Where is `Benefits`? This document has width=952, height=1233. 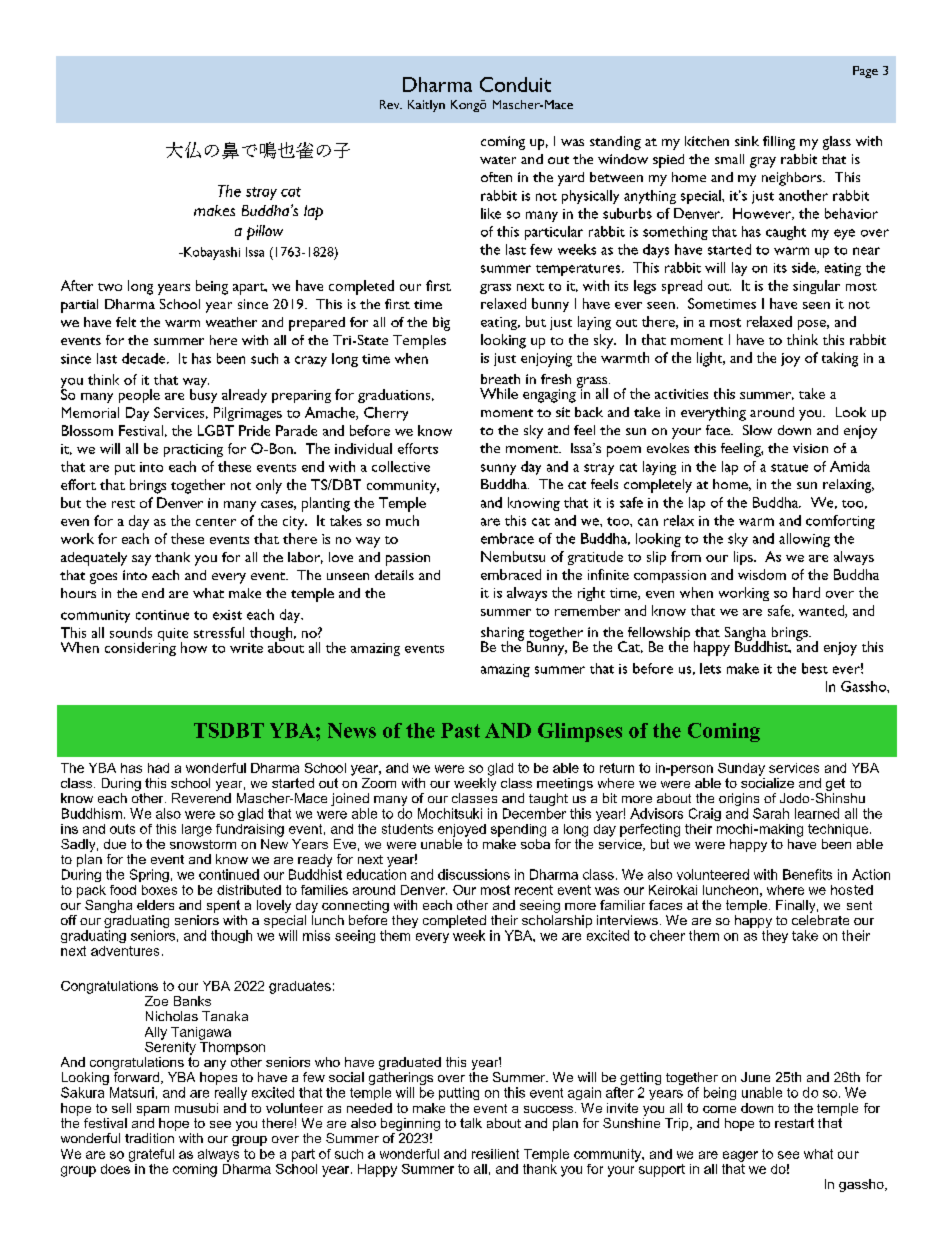 Benefits is located at coordinates (807, 874).
